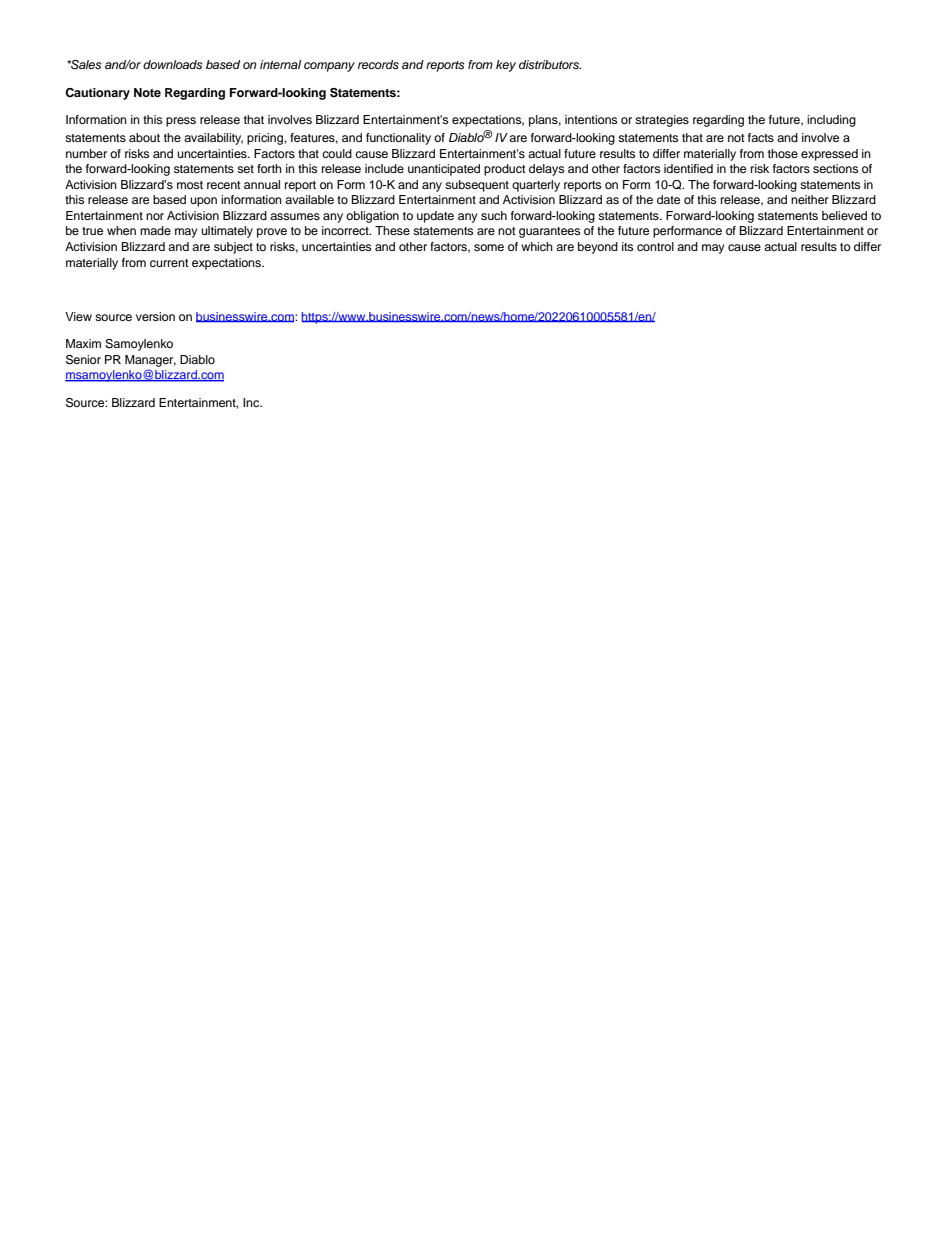 This document has height=1233, width=952. I want to click on Manager, so click(150, 361).
